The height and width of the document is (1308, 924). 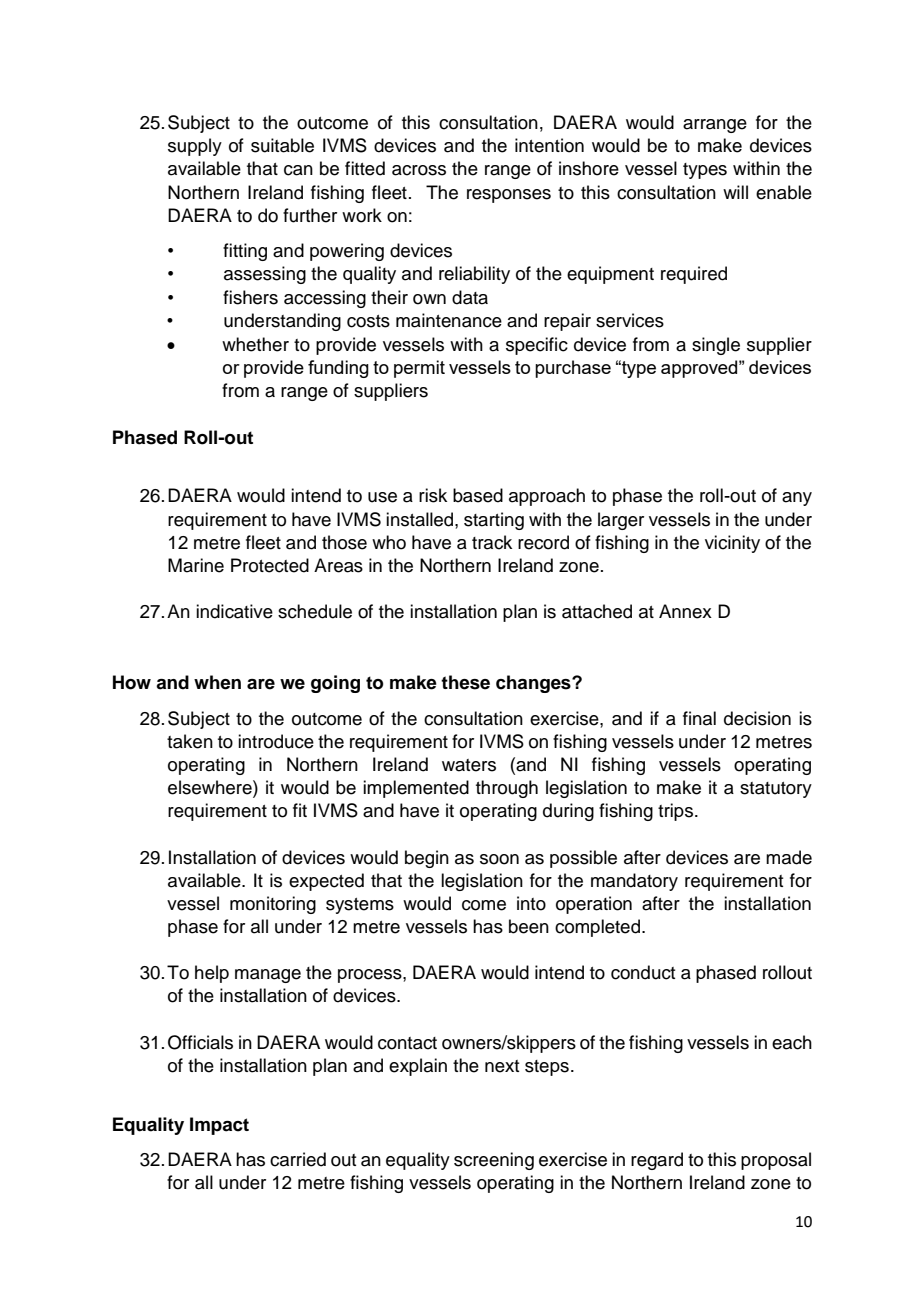 What do you see at coordinates (419, 170) in the document?
I see `across` at bounding box center [419, 170].
